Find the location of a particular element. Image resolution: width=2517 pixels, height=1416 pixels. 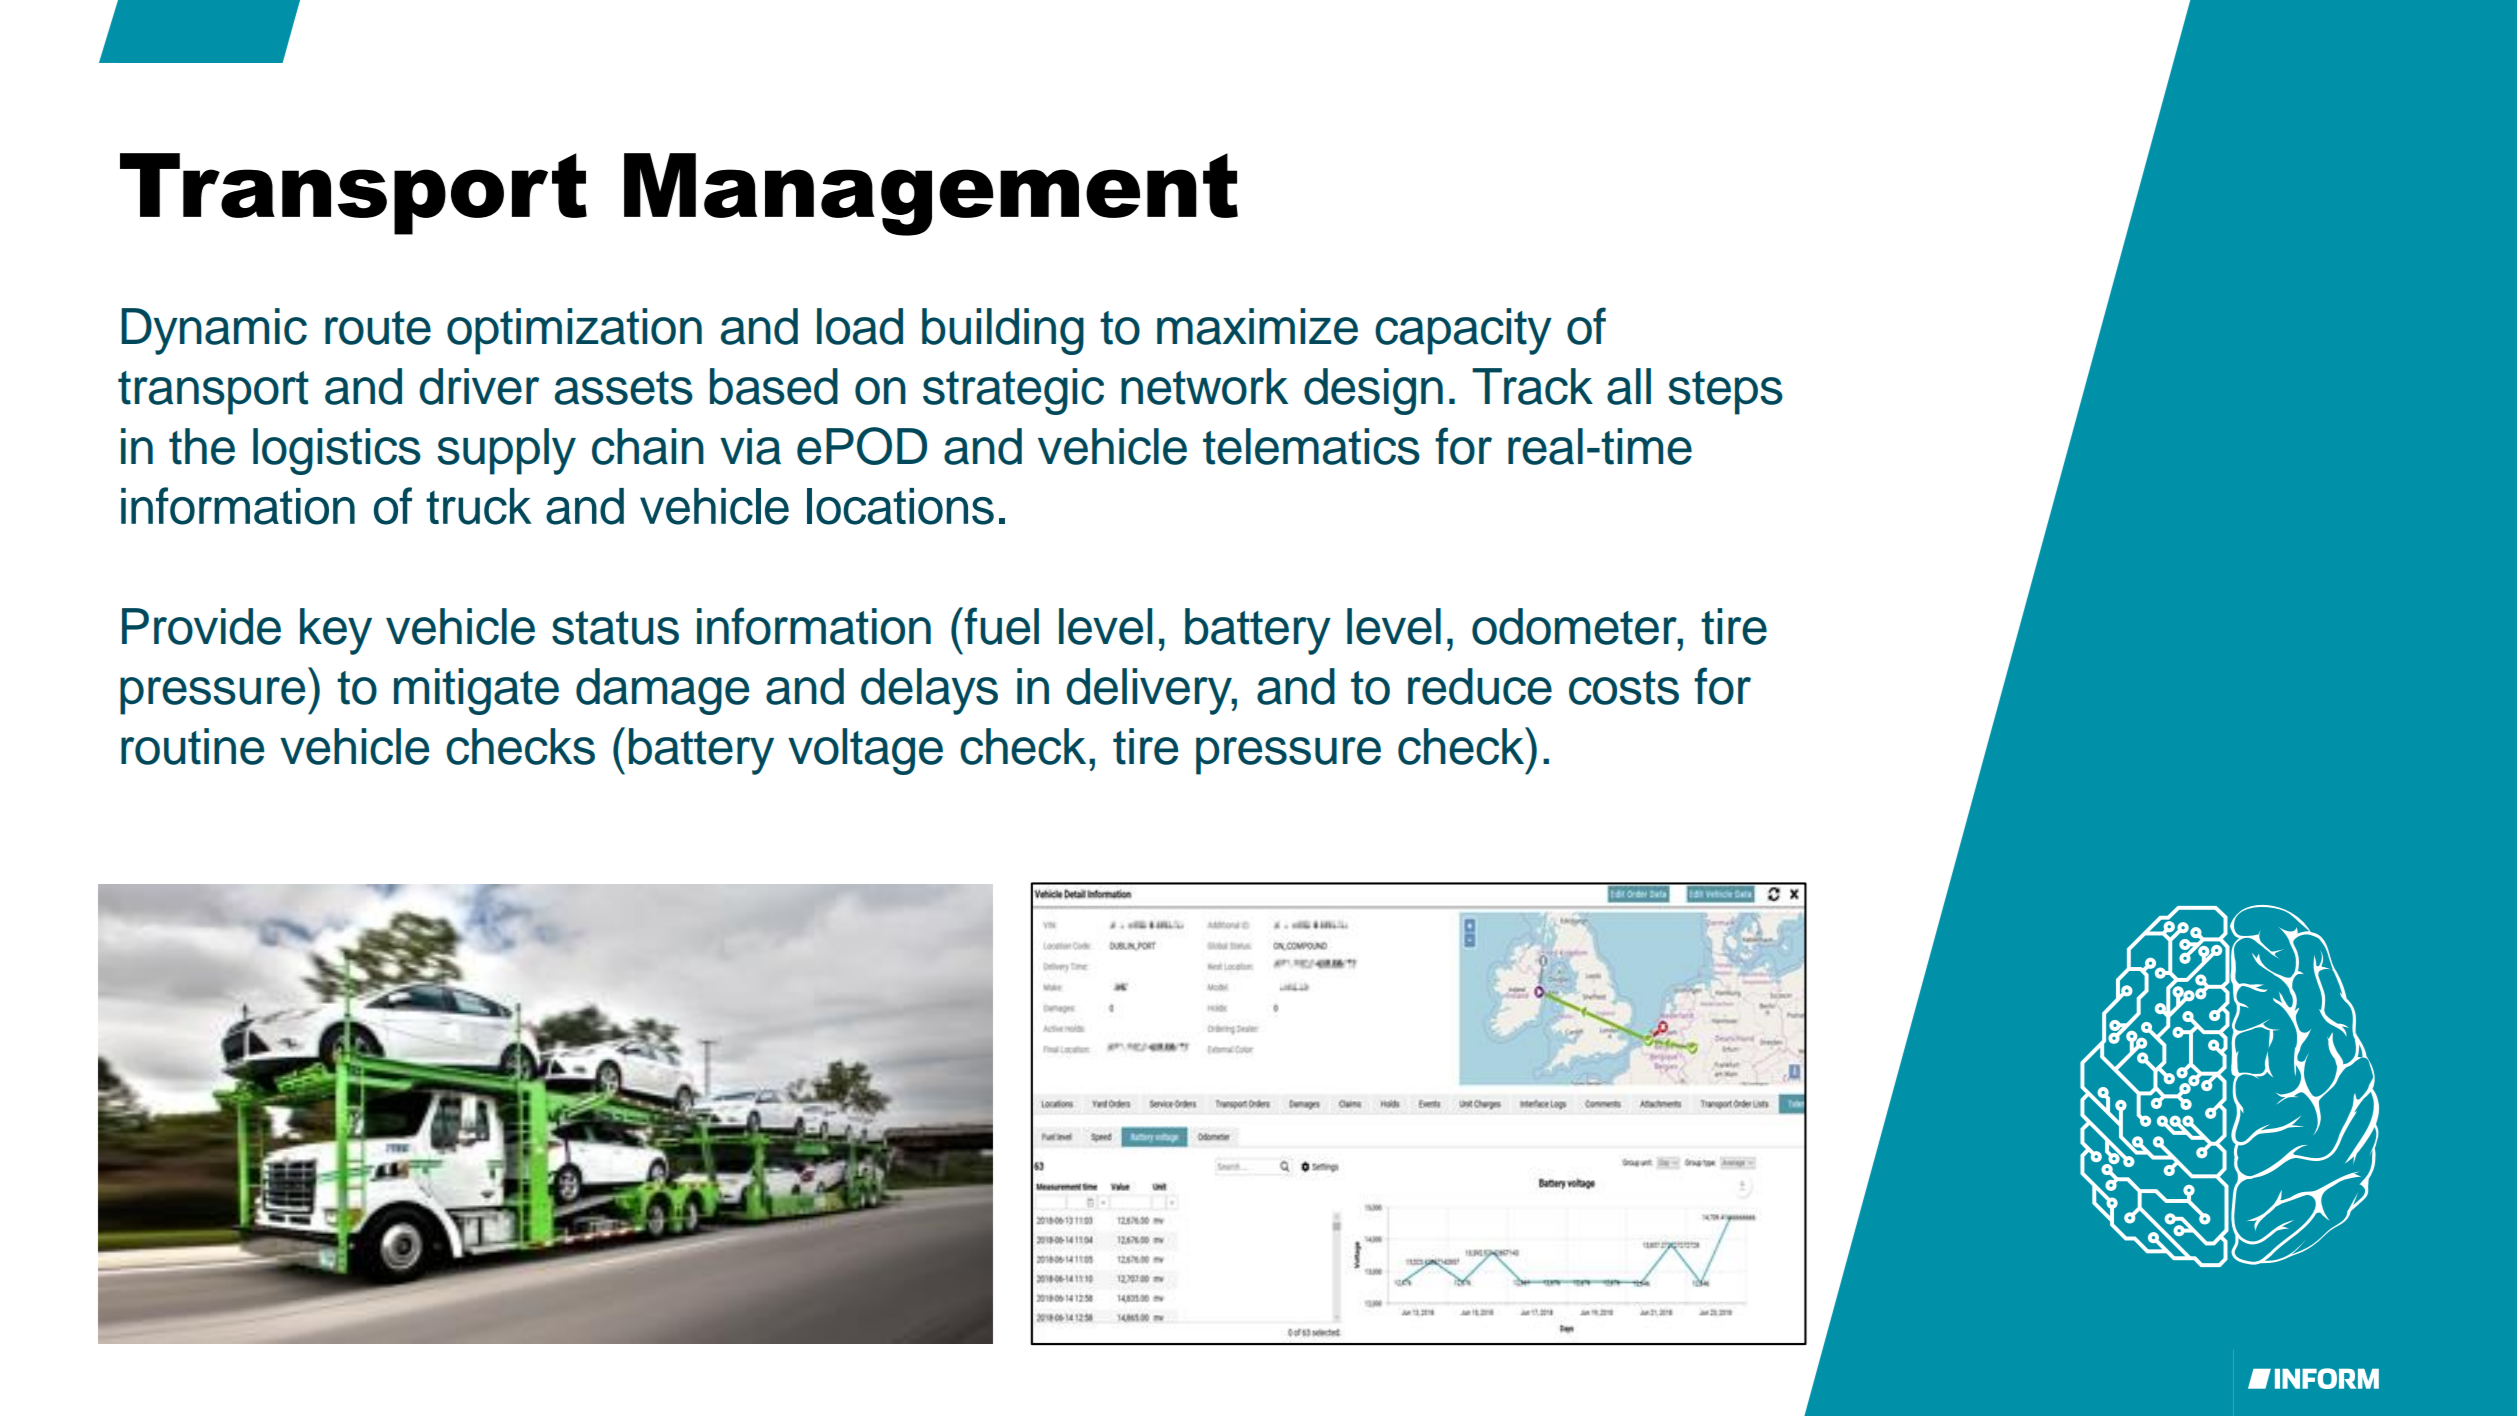

telematics is located at coordinates (1311, 446).
